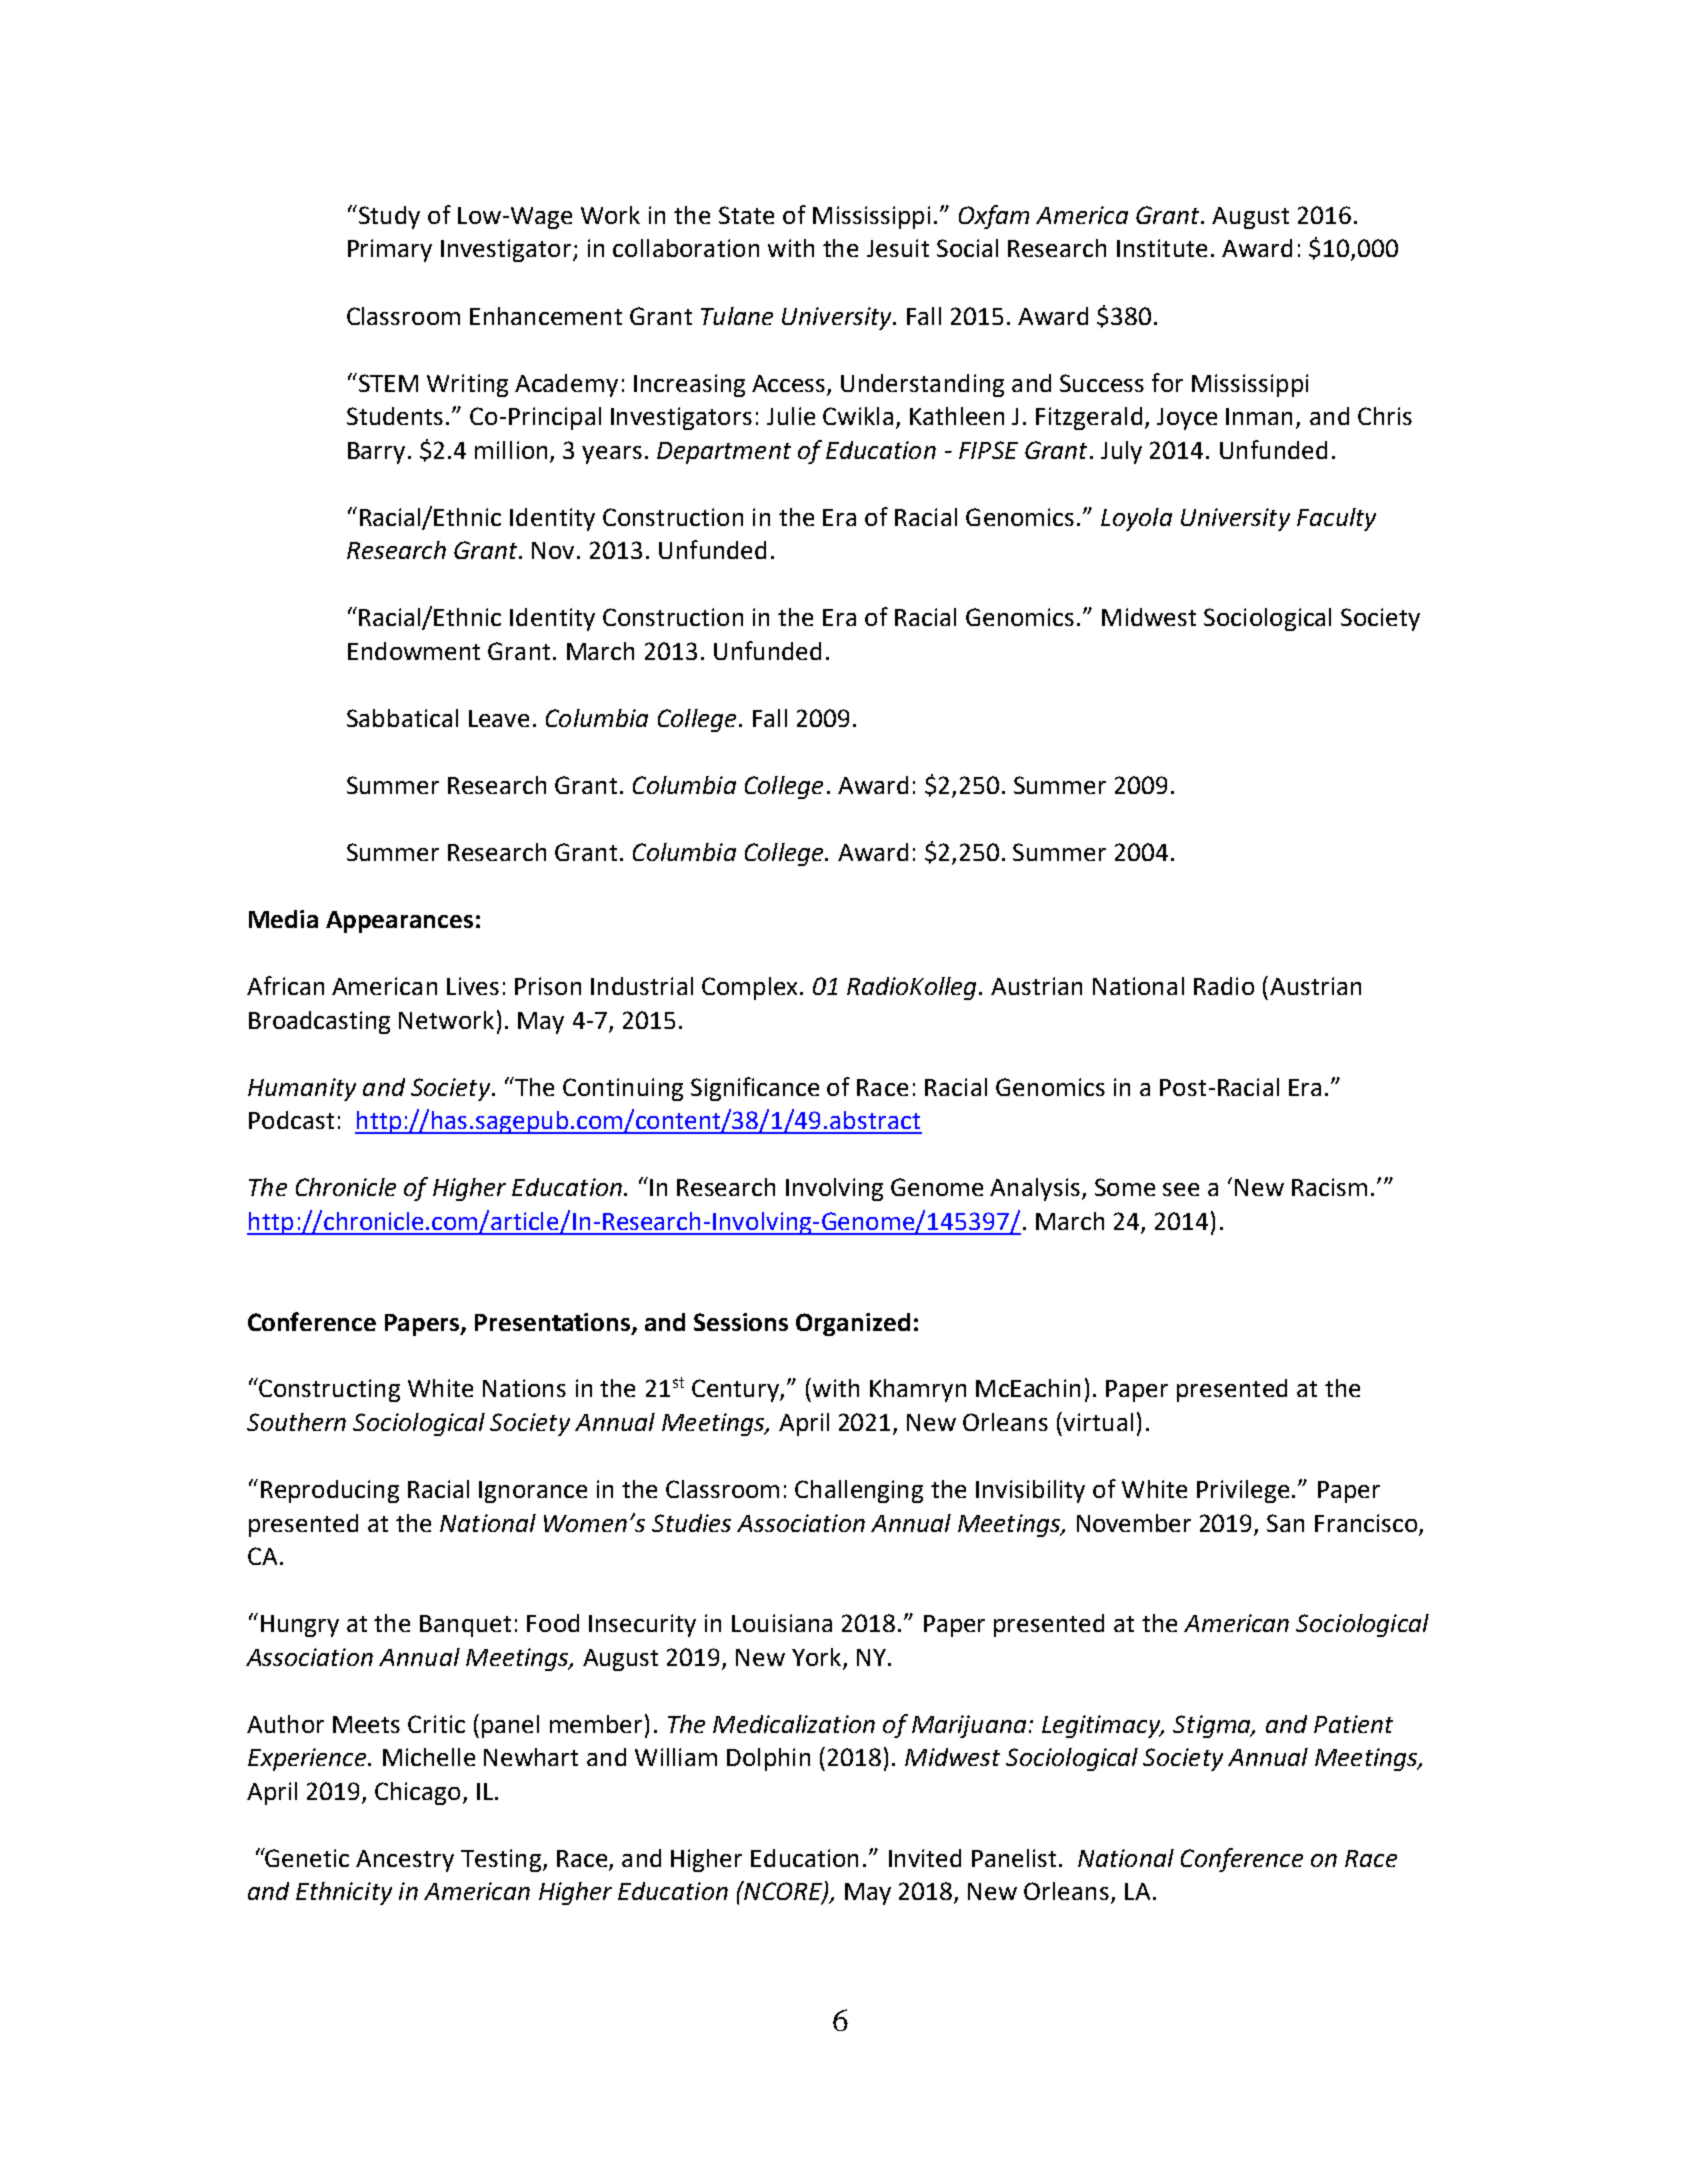 This page has height=2175, width=1681. I want to click on Constructing, so click(329, 1390).
